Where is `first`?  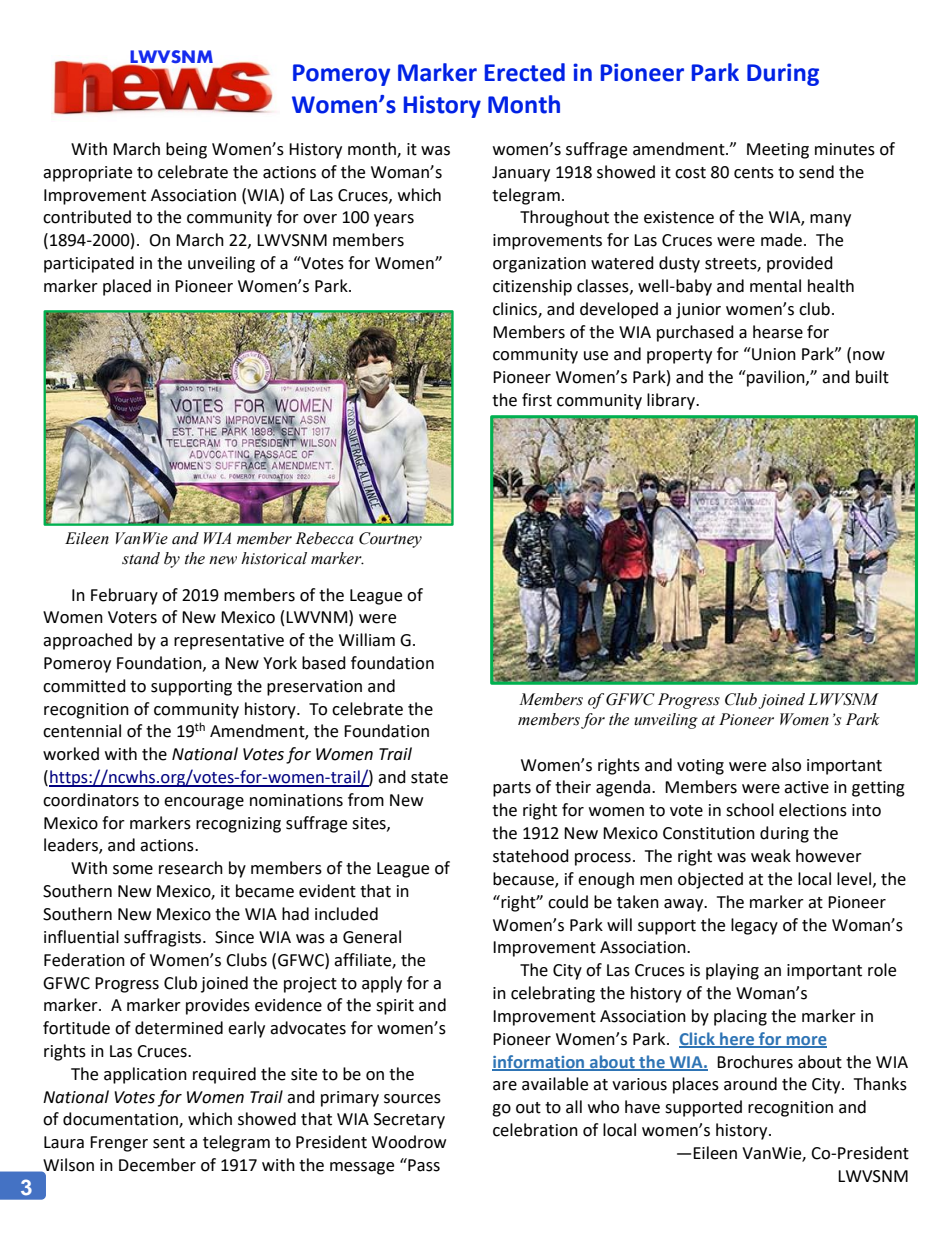 first is located at coordinates (537, 400).
